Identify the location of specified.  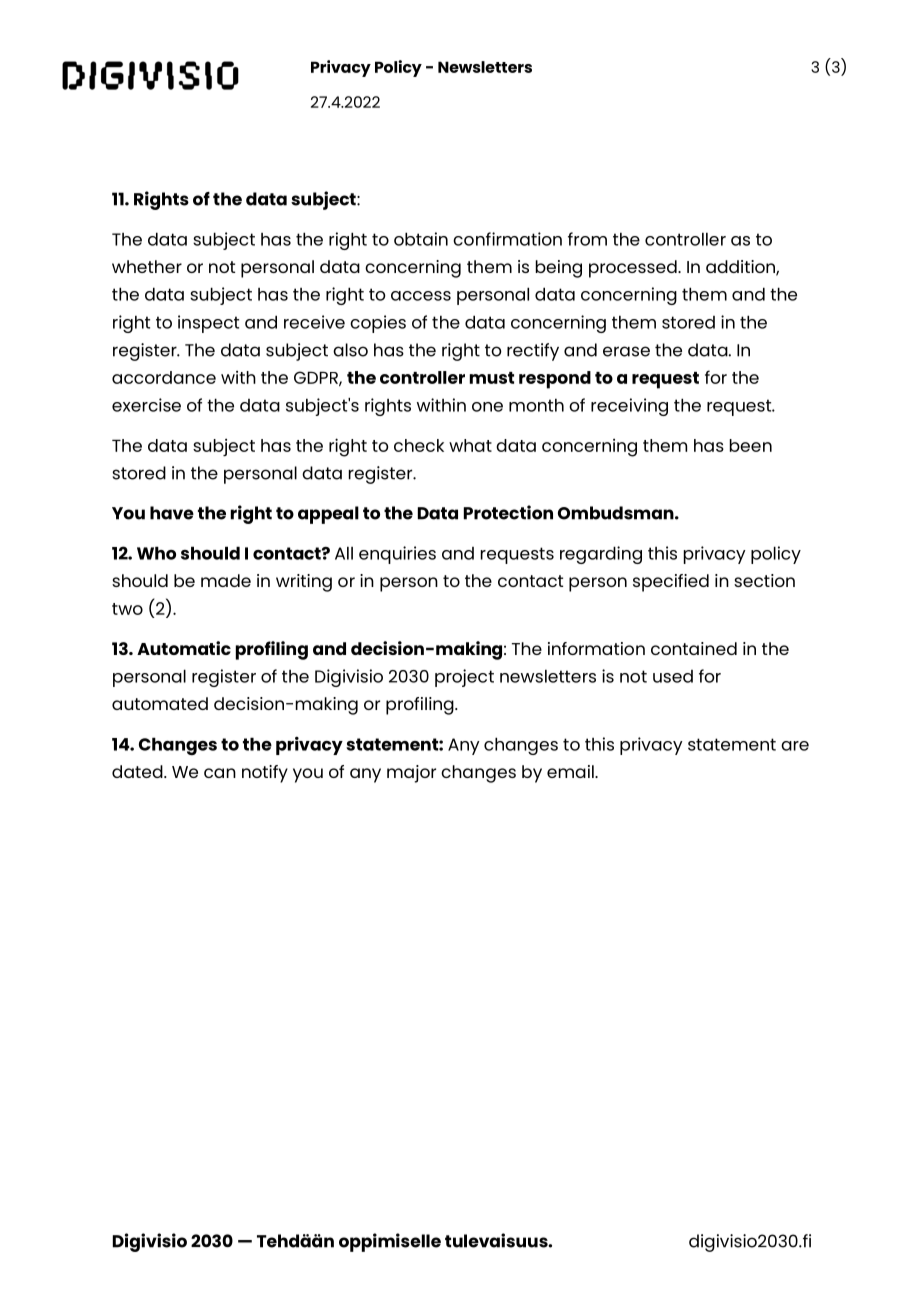
(671, 583).
